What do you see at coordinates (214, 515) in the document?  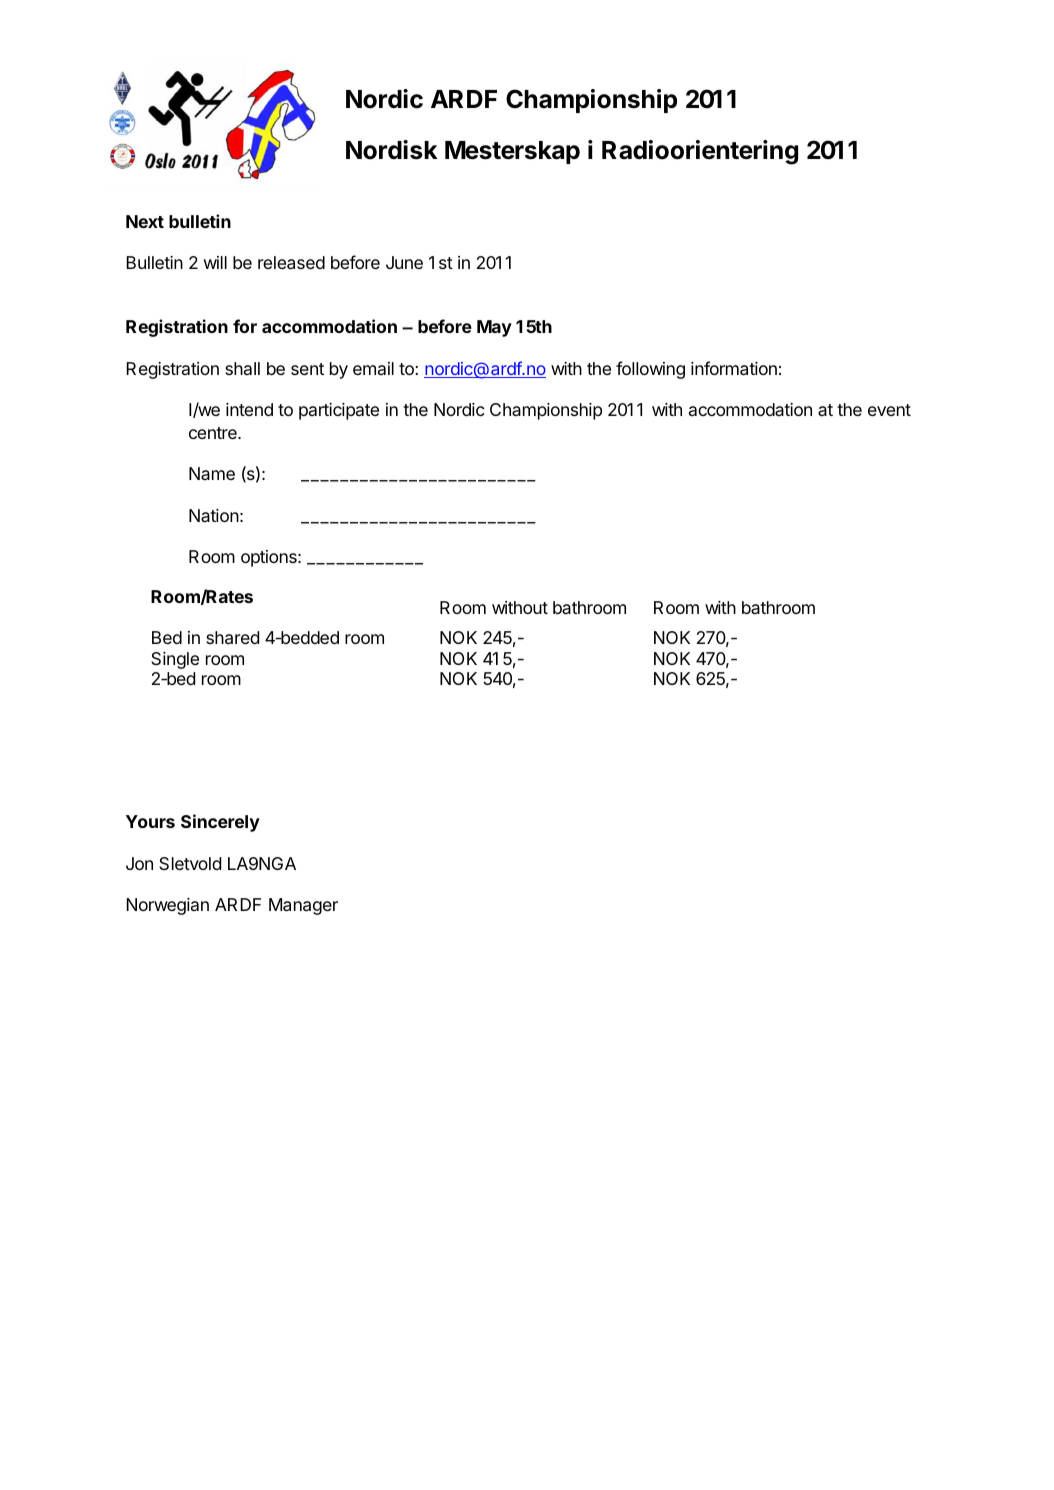 I see `Nation` at bounding box center [214, 515].
